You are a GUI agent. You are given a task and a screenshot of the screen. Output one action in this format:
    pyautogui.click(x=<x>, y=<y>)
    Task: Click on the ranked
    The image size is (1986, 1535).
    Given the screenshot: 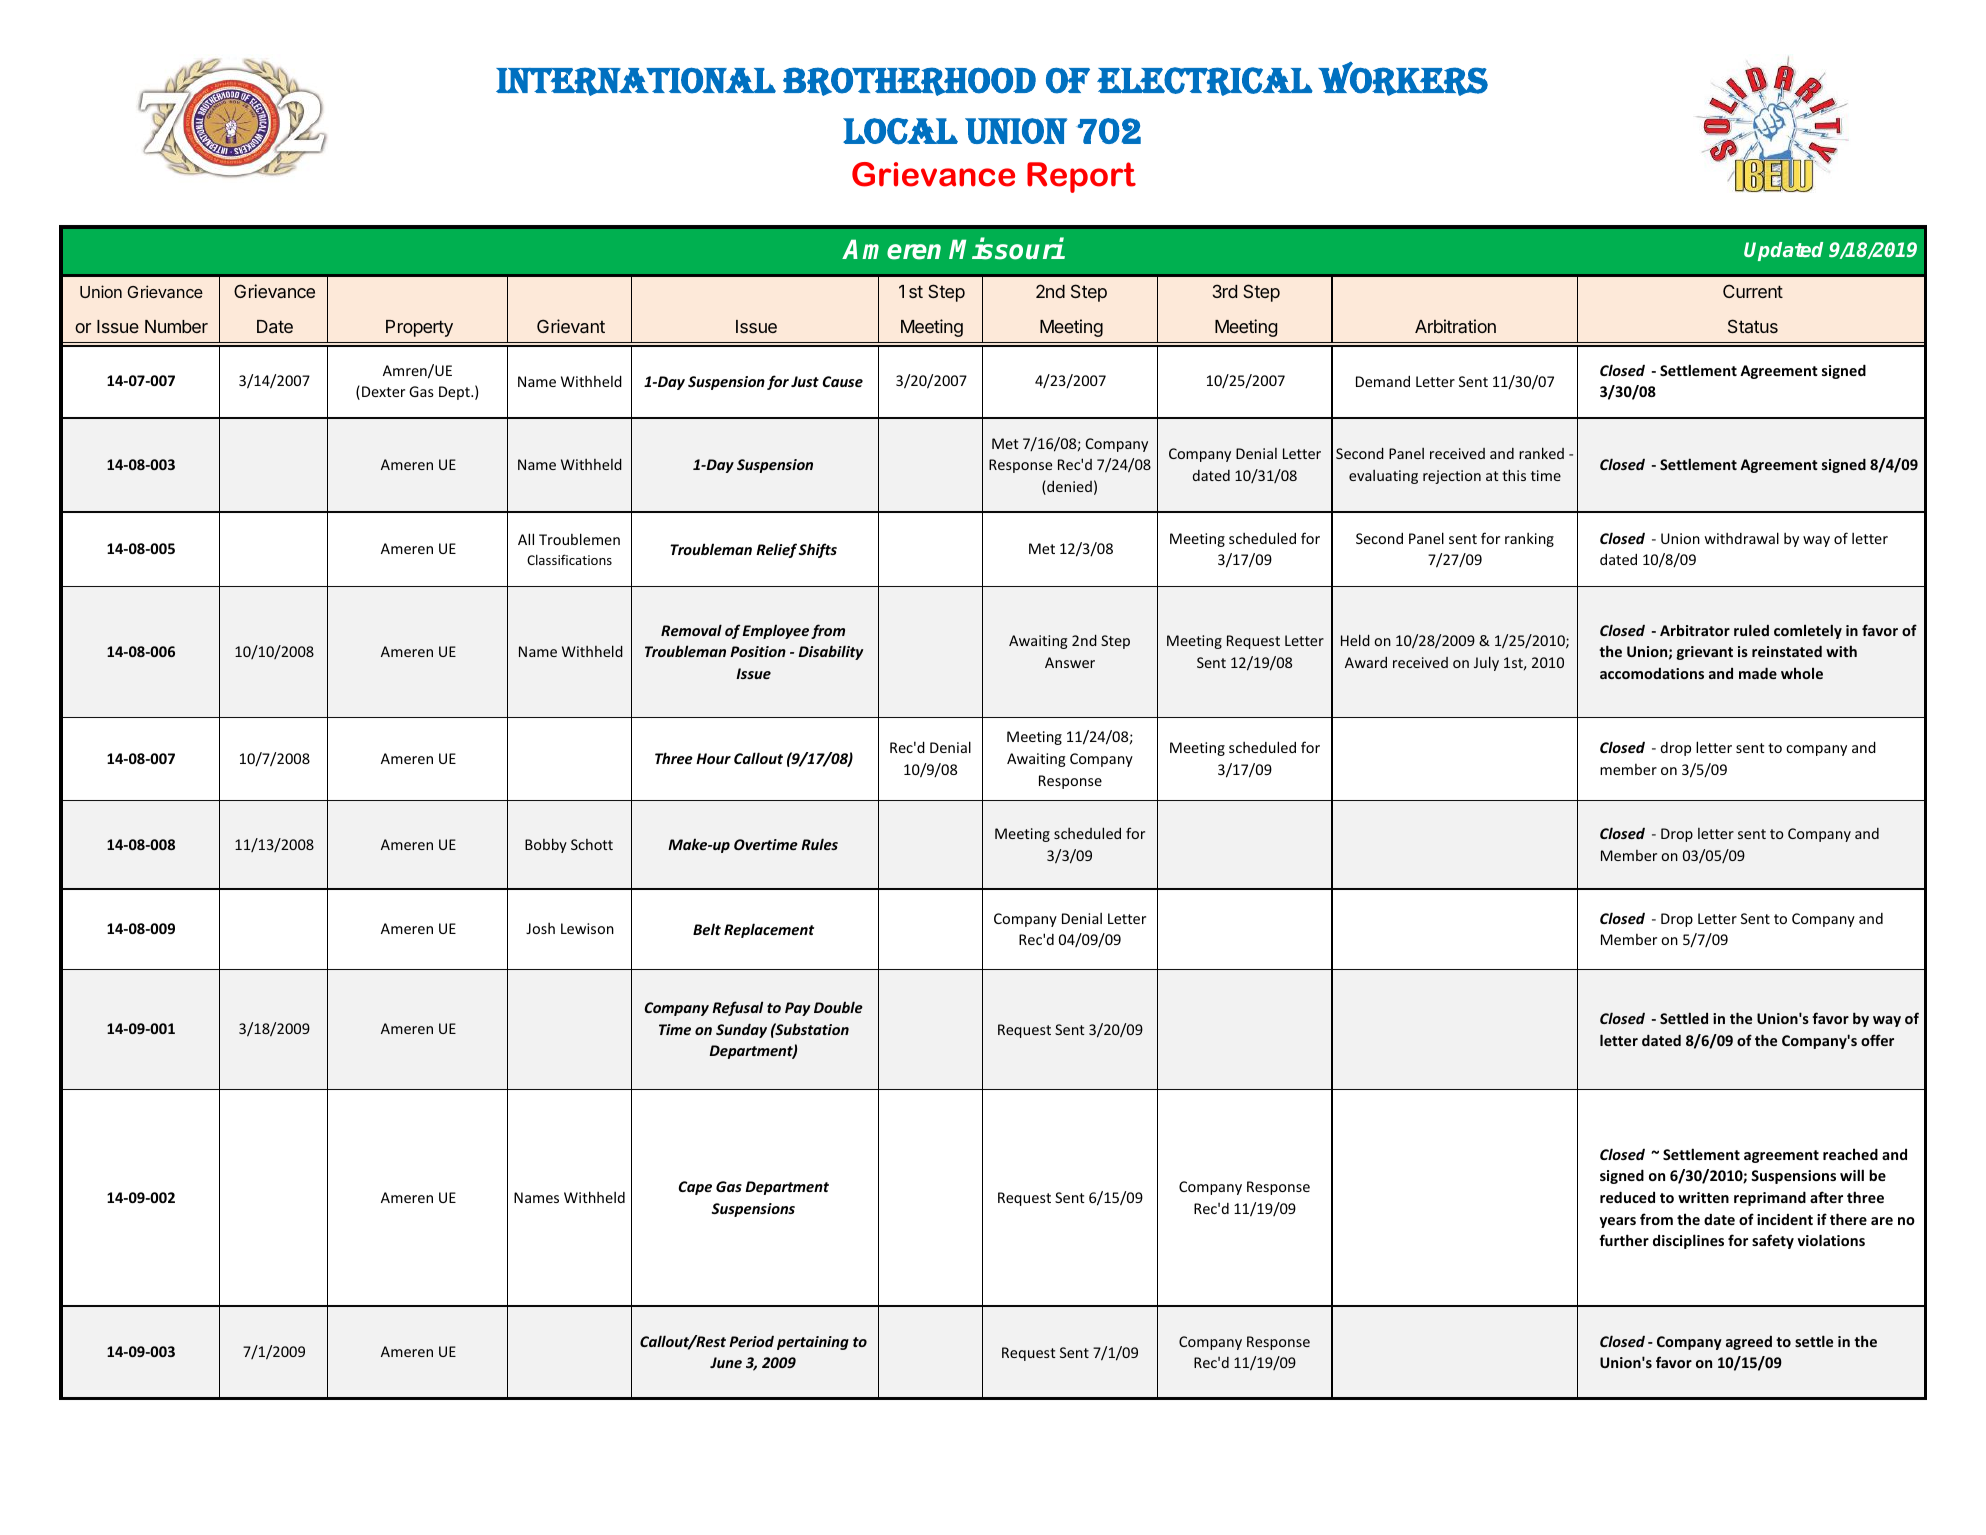 What is the action you would take?
    pyautogui.click(x=1541, y=453)
